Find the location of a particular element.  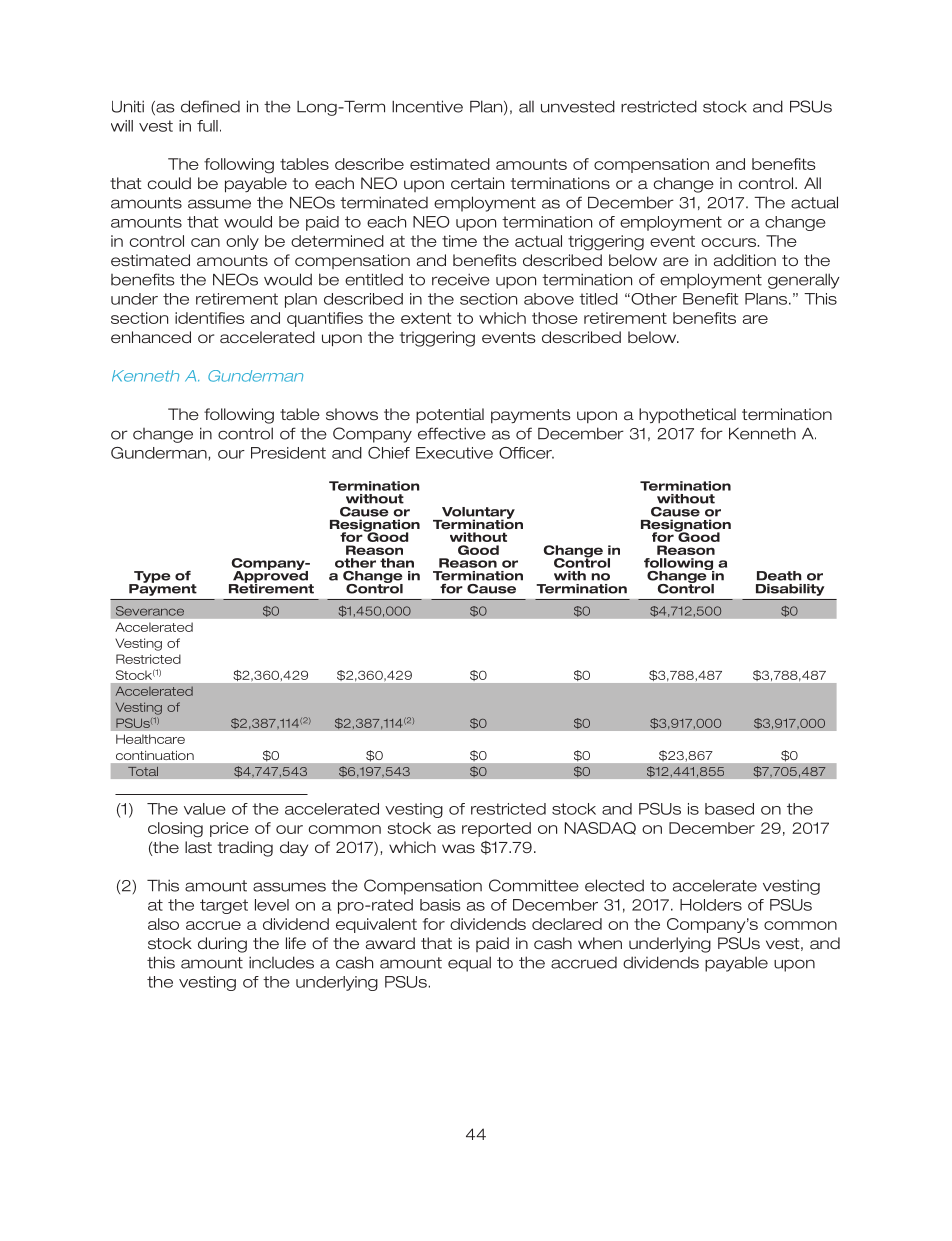

Type is located at coordinates (151, 578).
